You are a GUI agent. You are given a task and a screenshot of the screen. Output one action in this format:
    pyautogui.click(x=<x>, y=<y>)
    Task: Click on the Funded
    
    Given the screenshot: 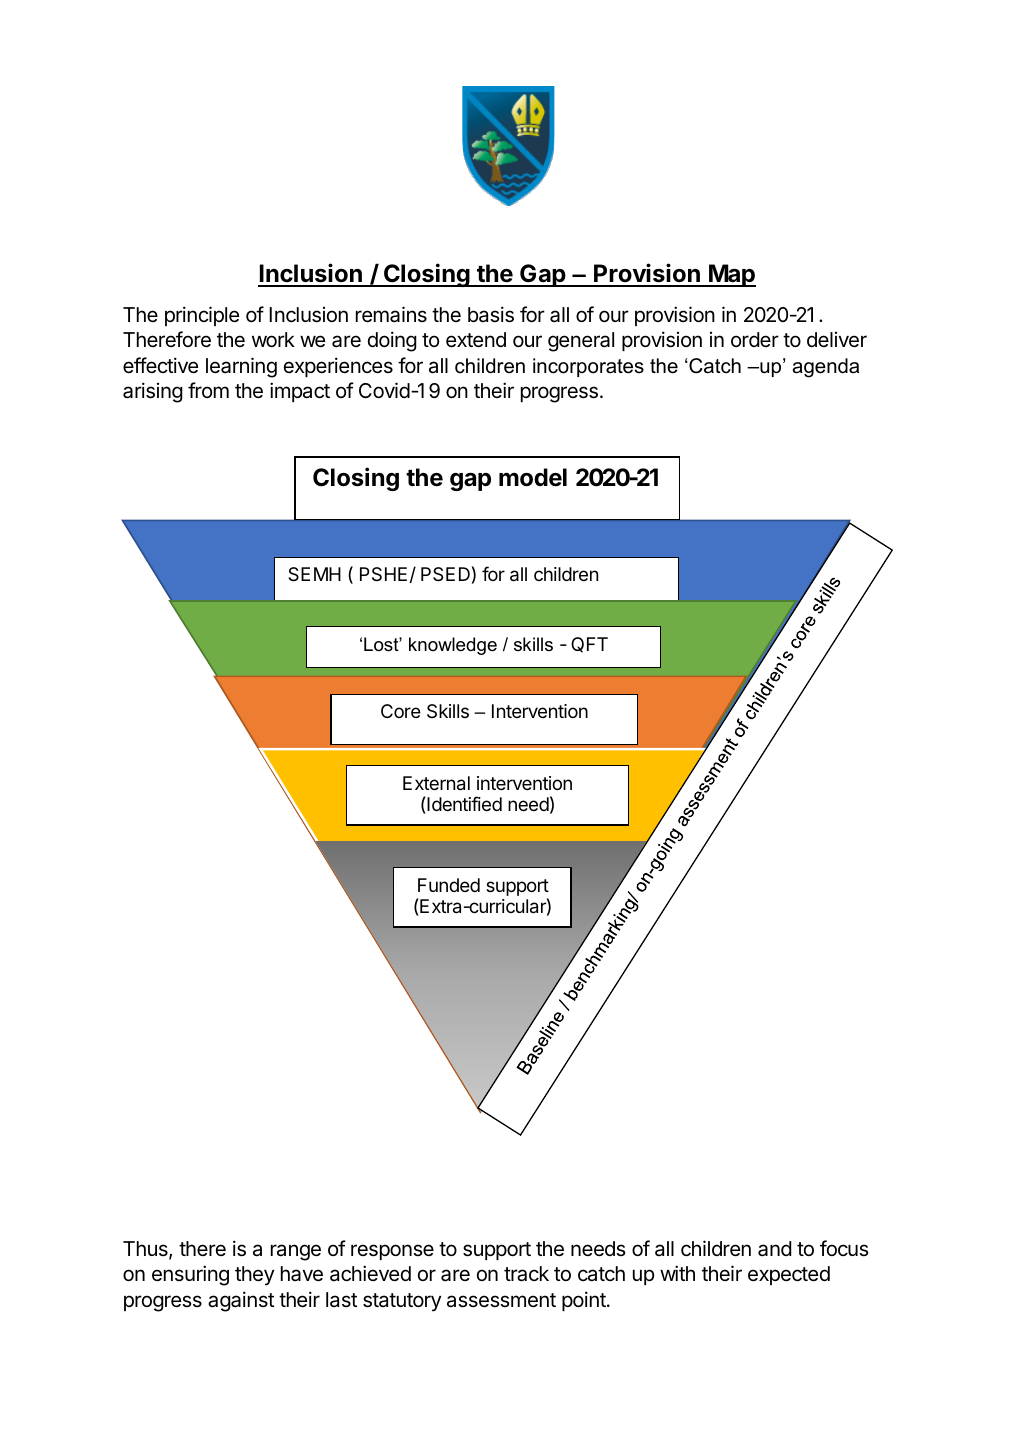 What is the action you would take?
    pyautogui.click(x=449, y=885)
